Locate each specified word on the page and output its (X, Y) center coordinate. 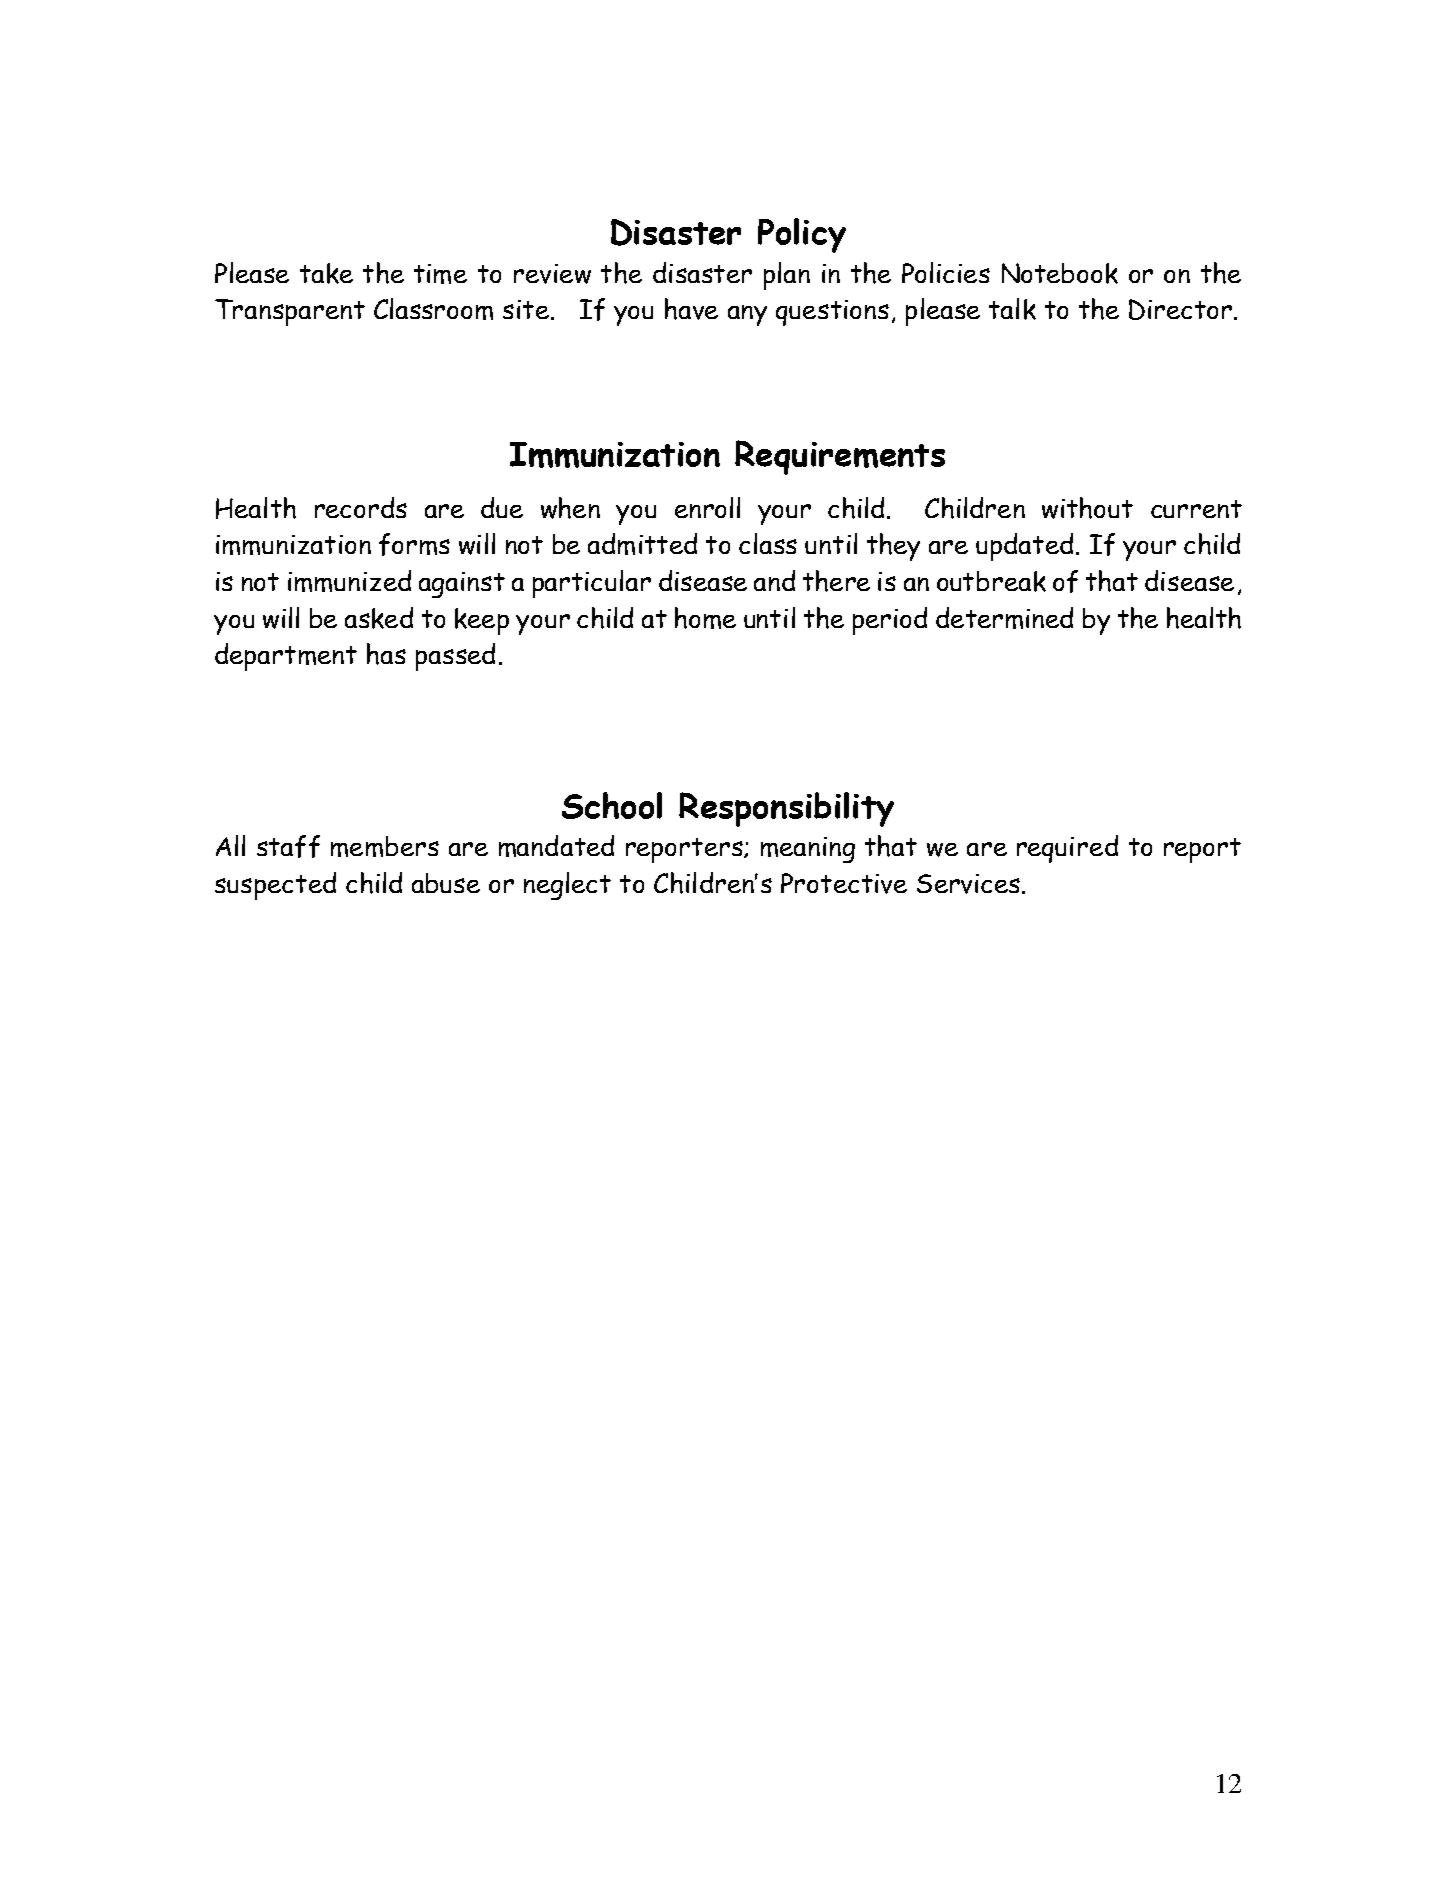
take (326, 273)
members (385, 846)
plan (787, 276)
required (1067, 849)
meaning (808, 850)
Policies (946, 272)
